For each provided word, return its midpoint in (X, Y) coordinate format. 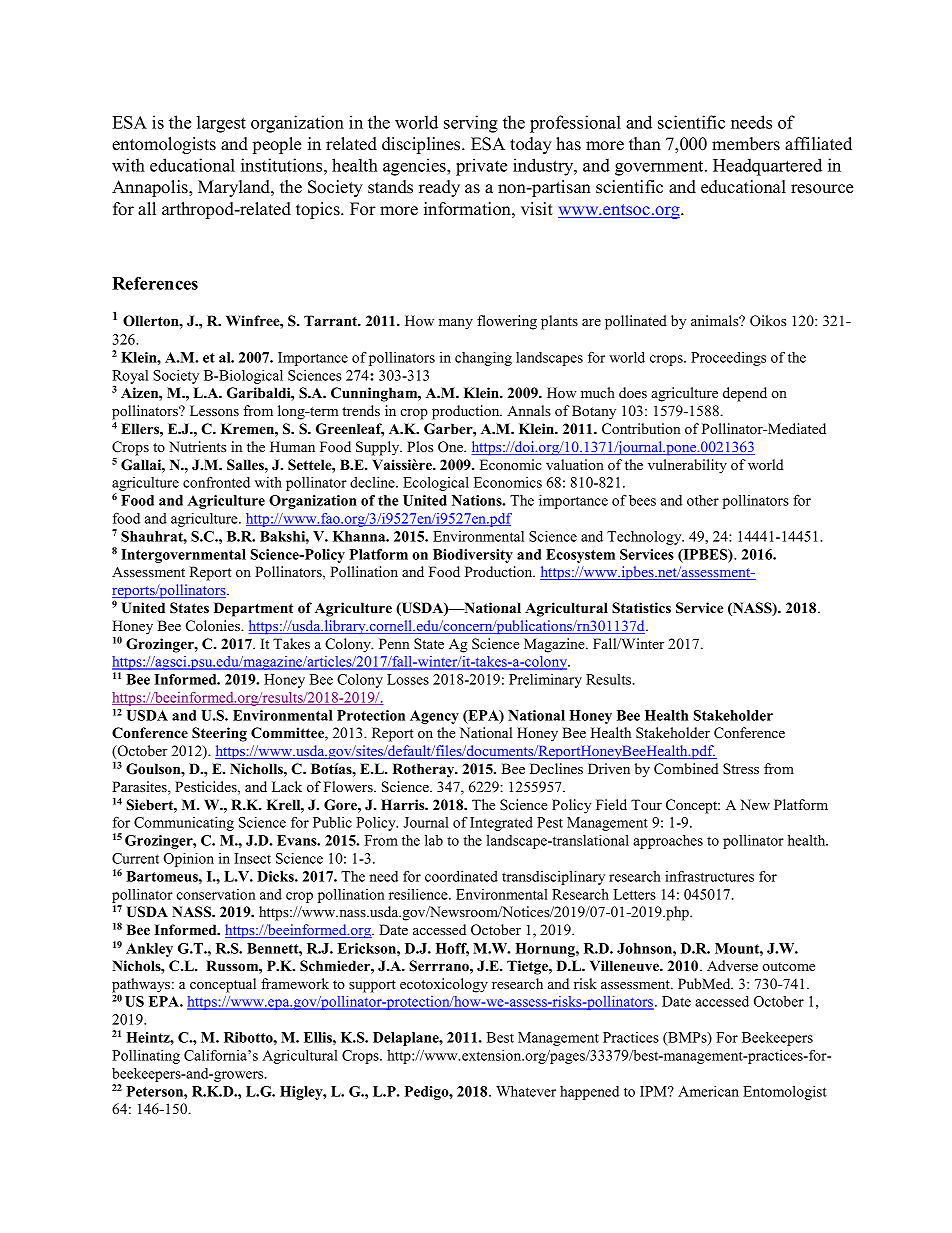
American (708, 1091)
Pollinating (146, 1057)
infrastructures (709, 876)
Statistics (641, 608)
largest (221, 124)
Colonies (214, 626)
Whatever (526, 1091)
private (481, 167)
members (746, 144)
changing (483, 359)
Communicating (184, 824)
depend (745, 394)
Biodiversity (473, 556)
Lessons (214, 410)
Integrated (501, 824)
